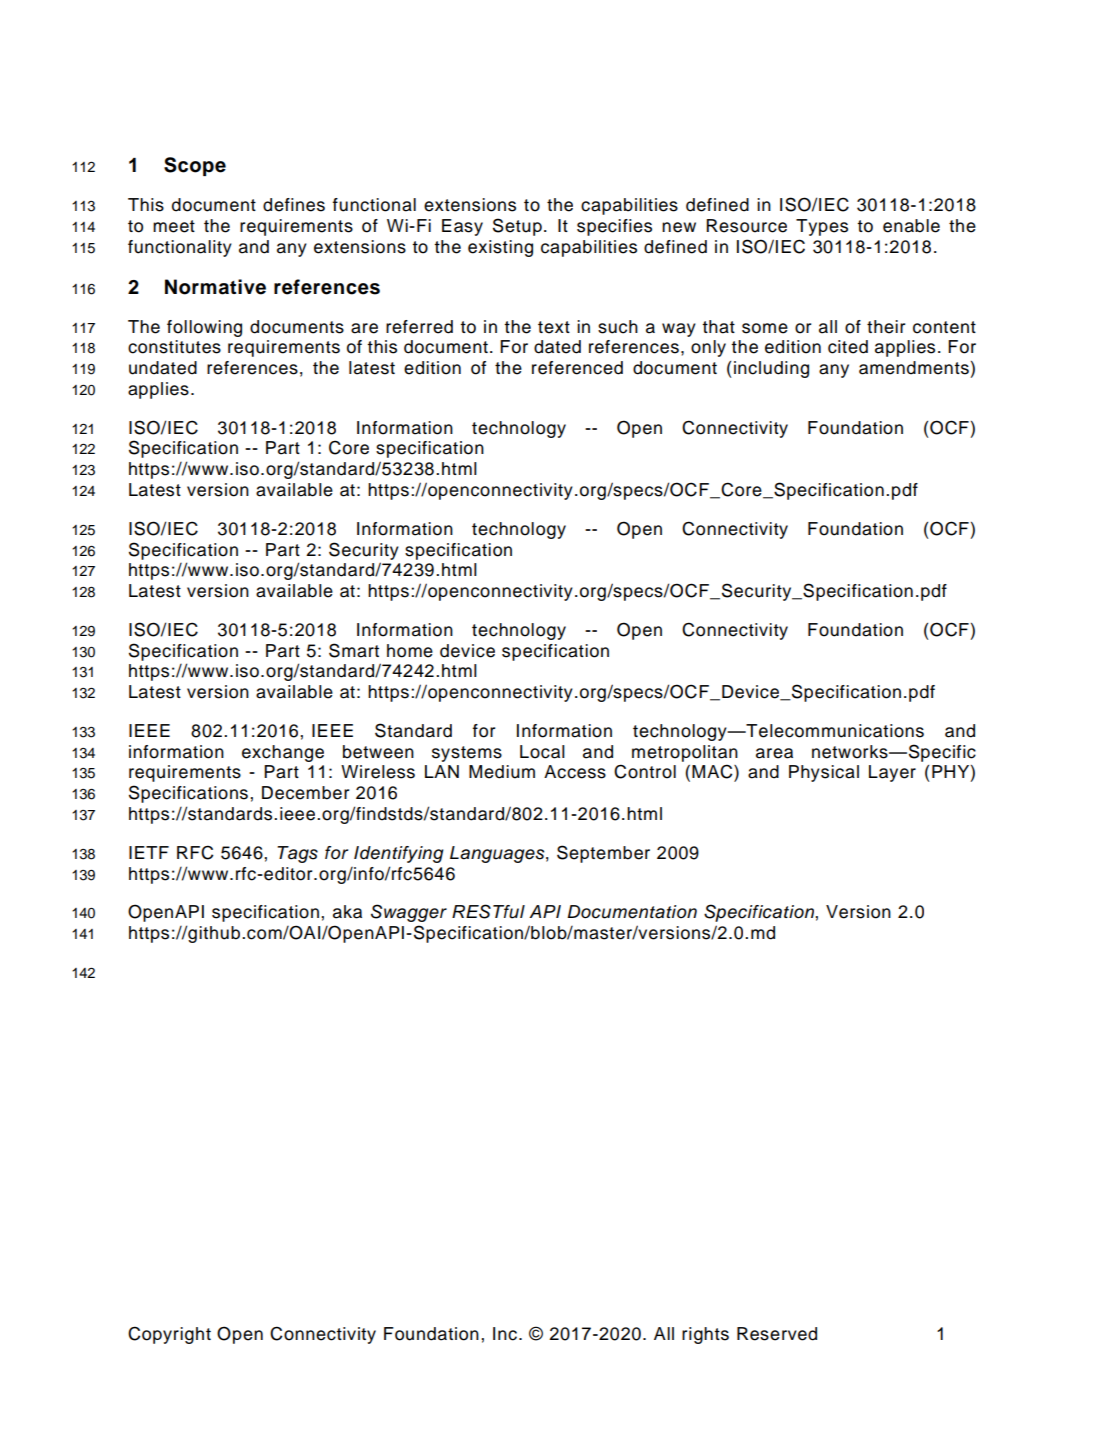 The height and width of the image is (1430, 1105). Describe the element at coordinates (169, 1335) in the image. I see `Copyright` at that location.
